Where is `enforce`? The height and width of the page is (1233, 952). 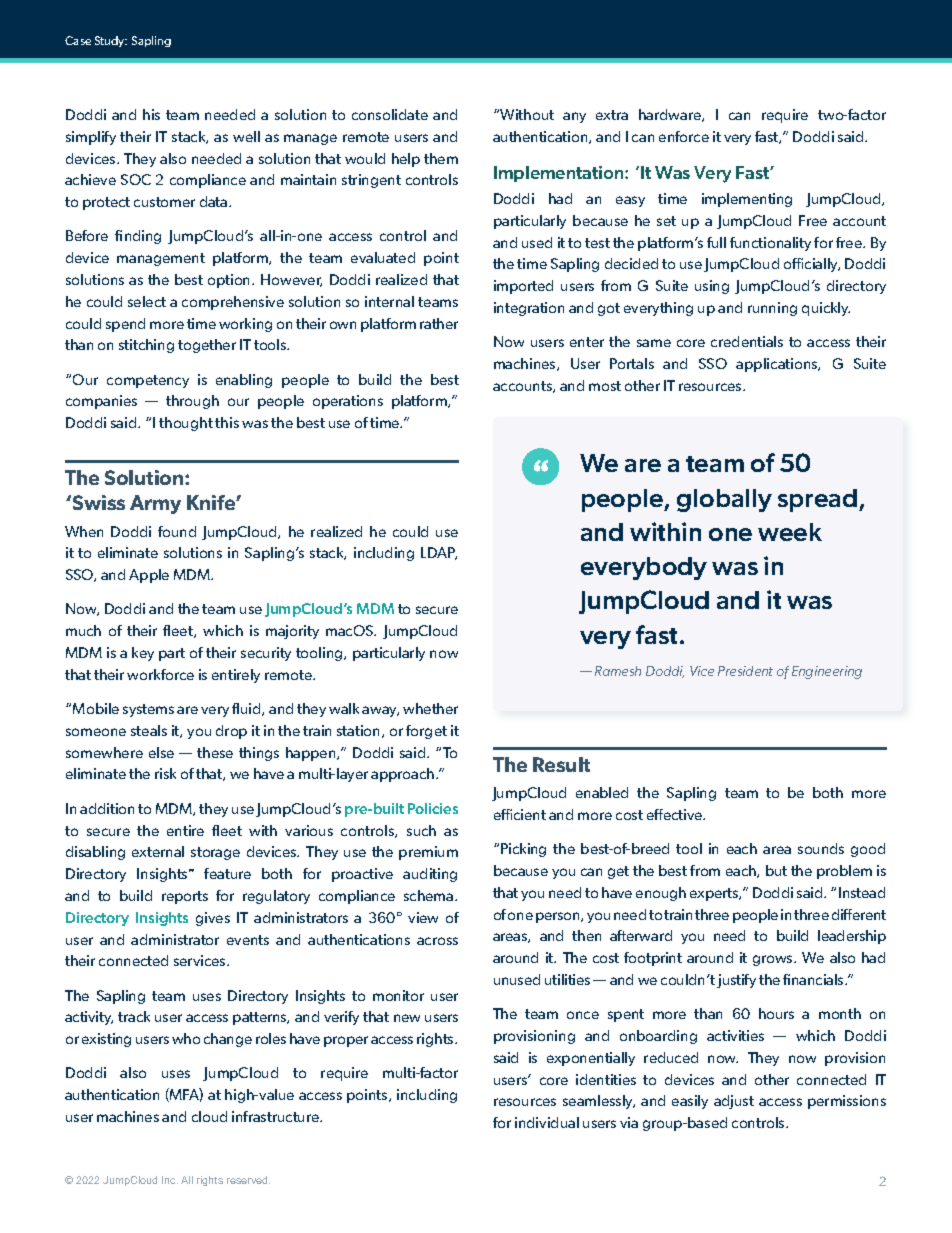 enforce is located at coordinates (684, 136).
